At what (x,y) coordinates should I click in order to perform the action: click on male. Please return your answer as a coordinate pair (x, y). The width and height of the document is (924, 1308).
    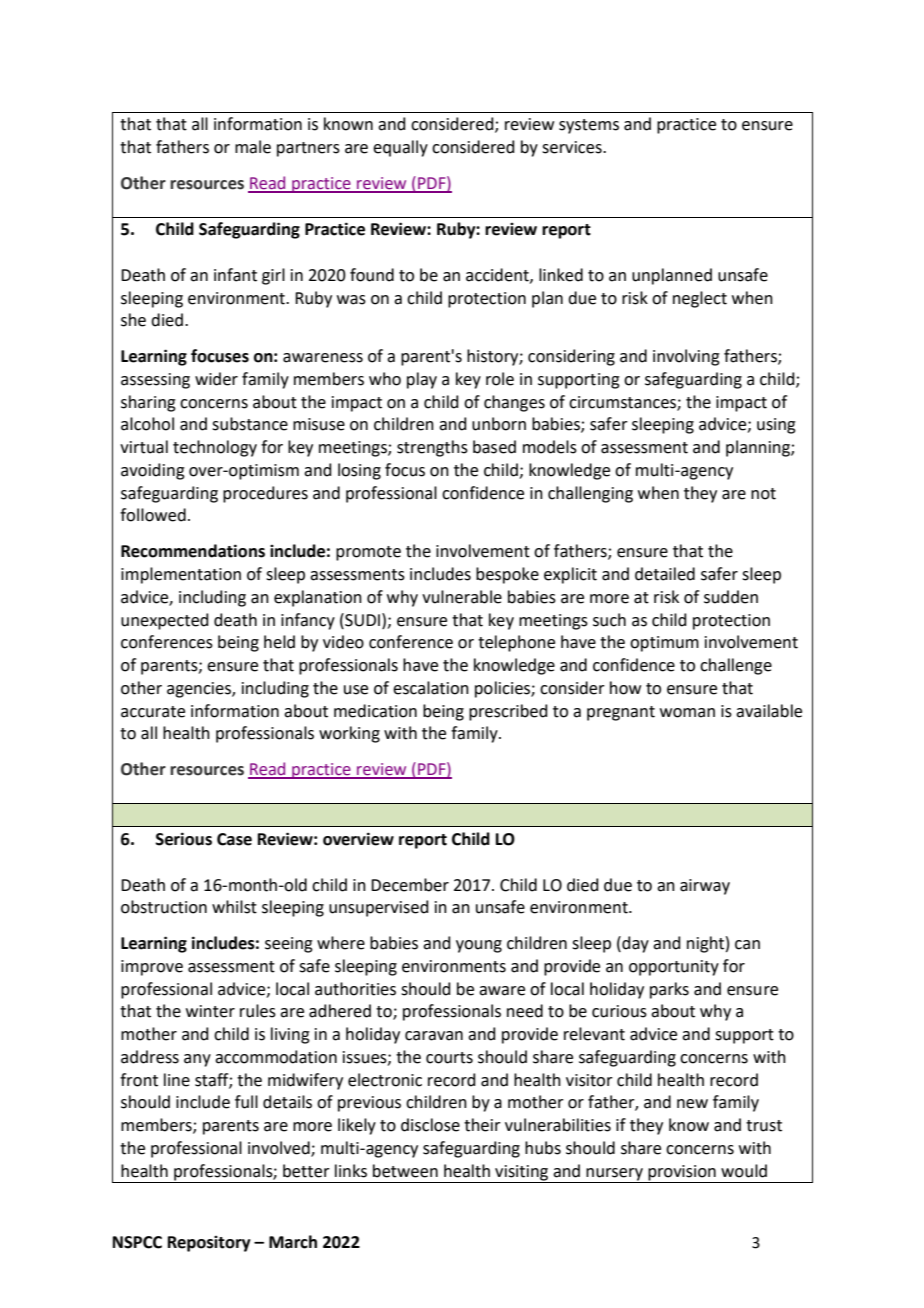
    Looking at the image, I should click on (253, 147).
